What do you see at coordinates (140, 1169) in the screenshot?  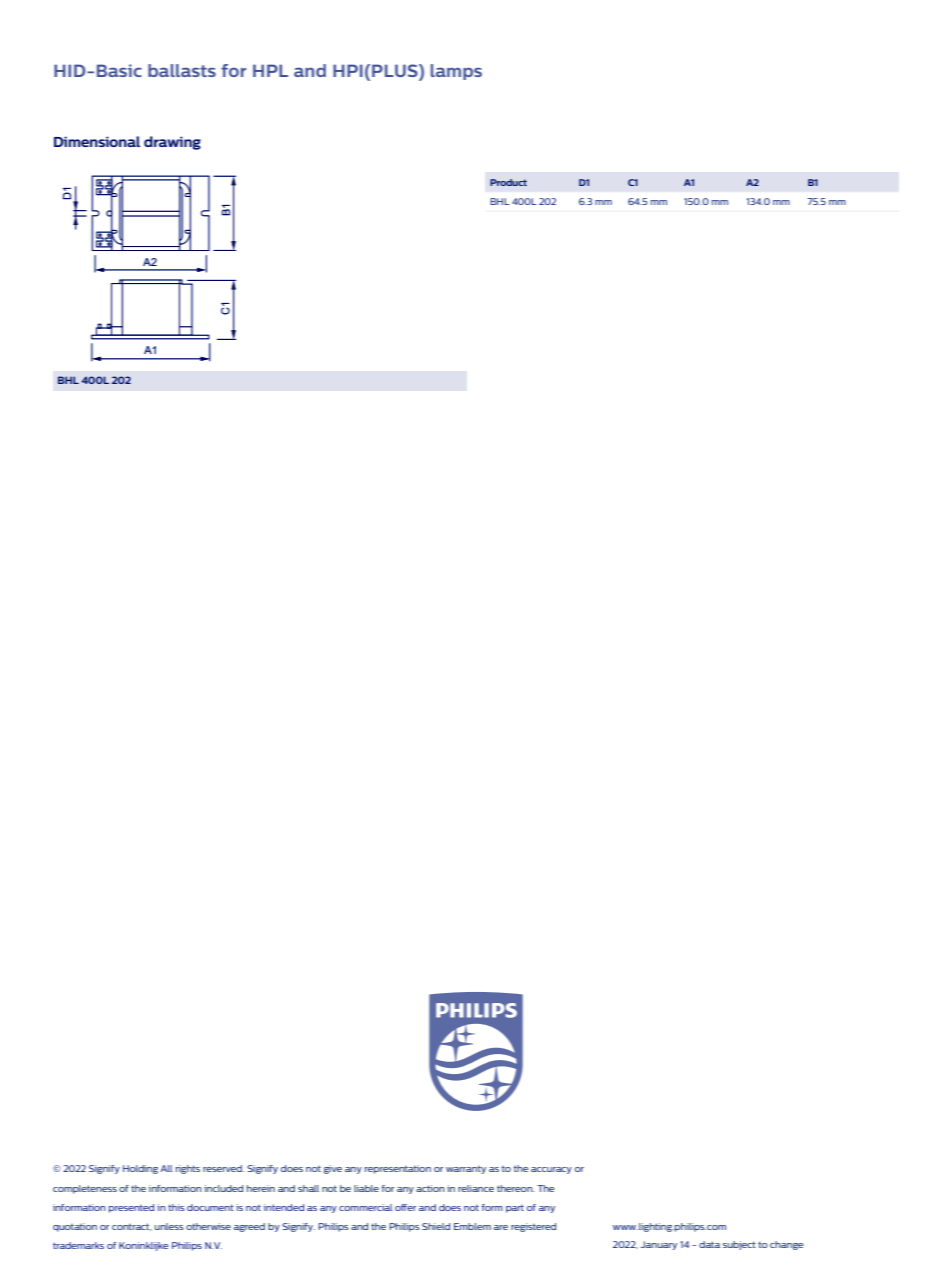 I see `Holding` at bounding box center [140, 1169].
